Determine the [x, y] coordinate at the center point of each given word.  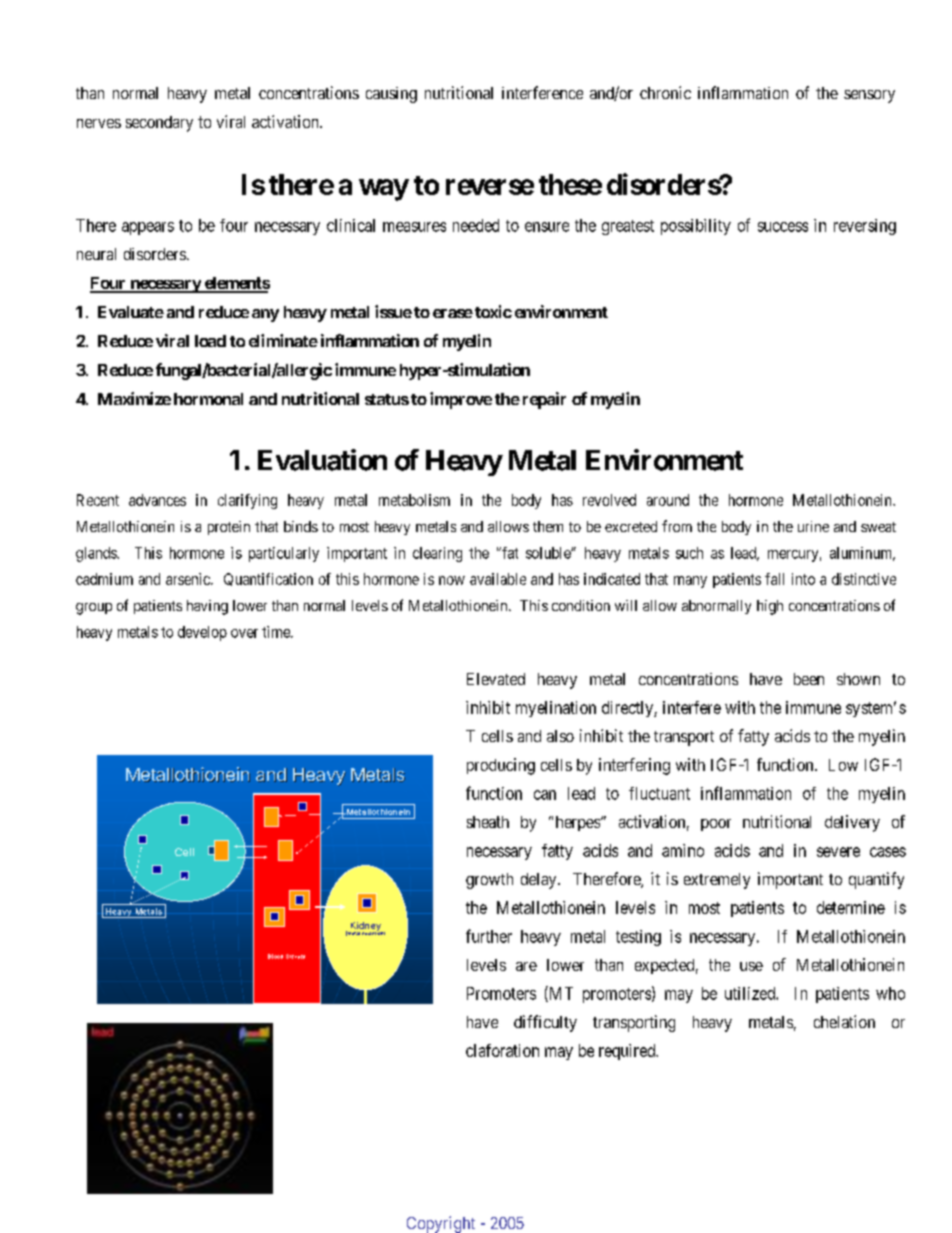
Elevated [496, 679]
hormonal [208, 399]
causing [391, 95]
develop [202, 633]
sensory [869, 96]
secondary [159, 124]
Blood [275, 956]
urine [813, 526]
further [489, 936]
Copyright [441, 1224]
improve [461, 400]
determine [851, 907]
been [809, 679]
